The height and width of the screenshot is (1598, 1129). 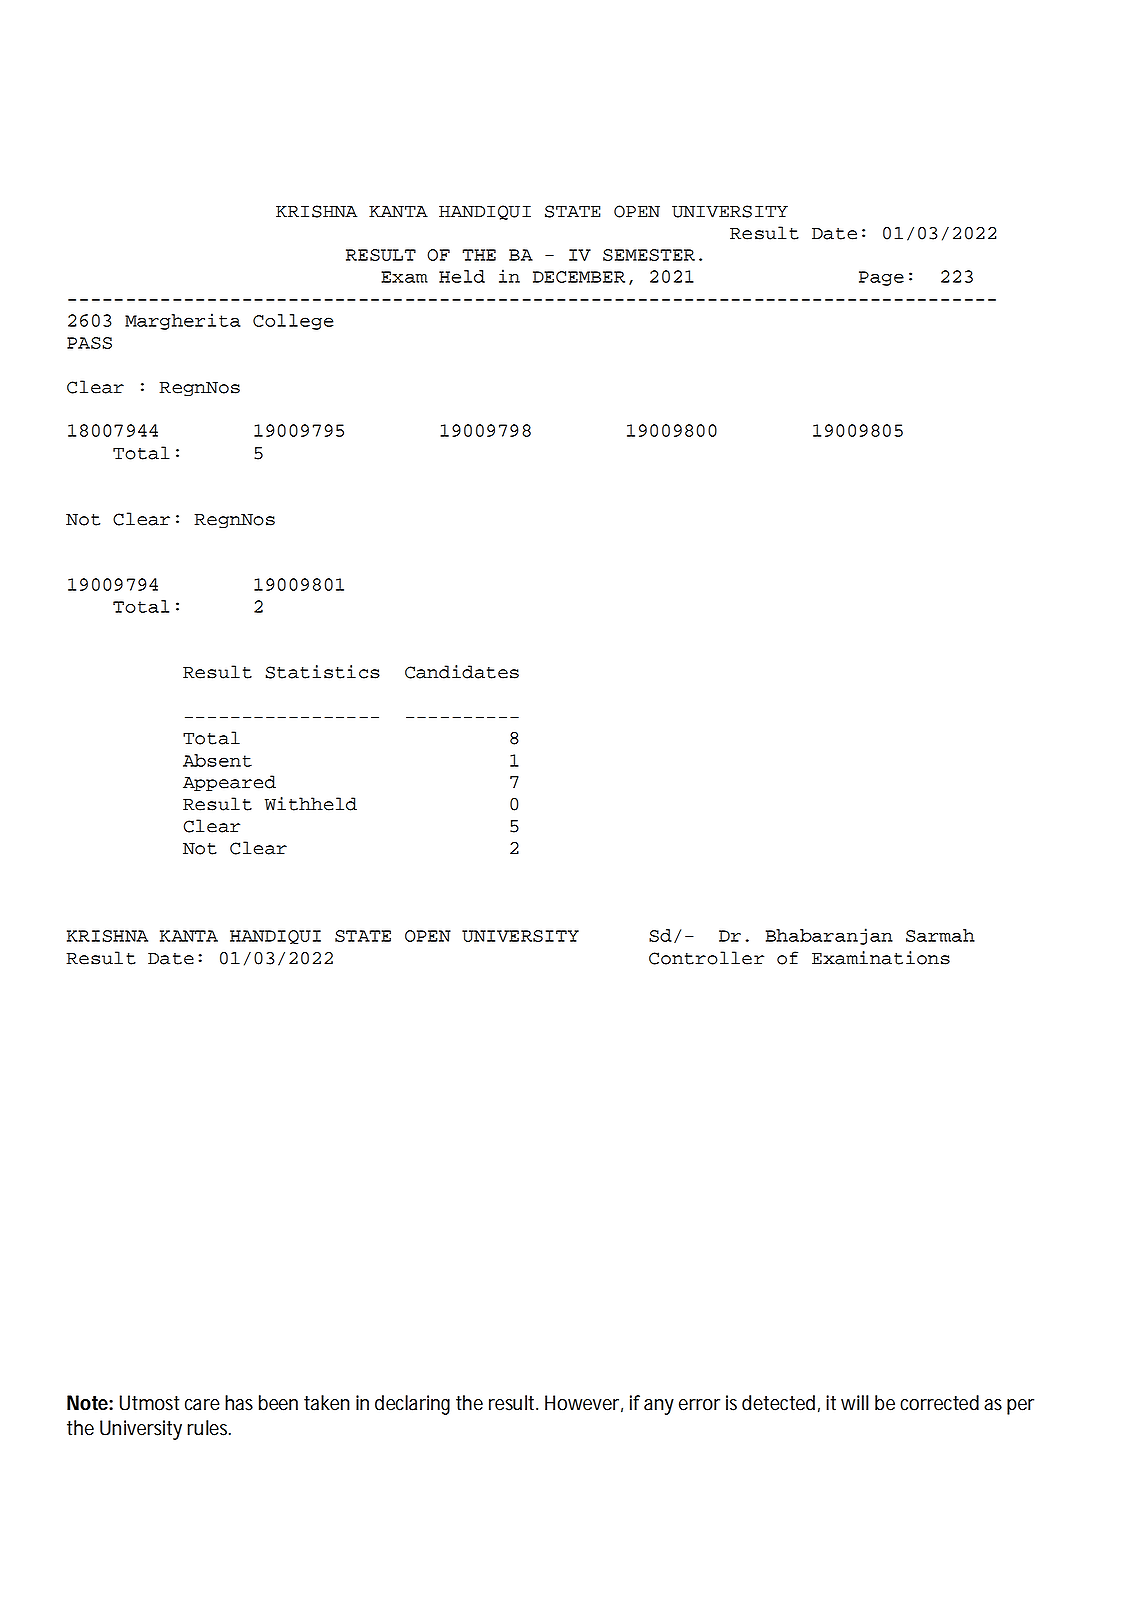 I want to click on SEMESTER, so click(x=649, y=255).
